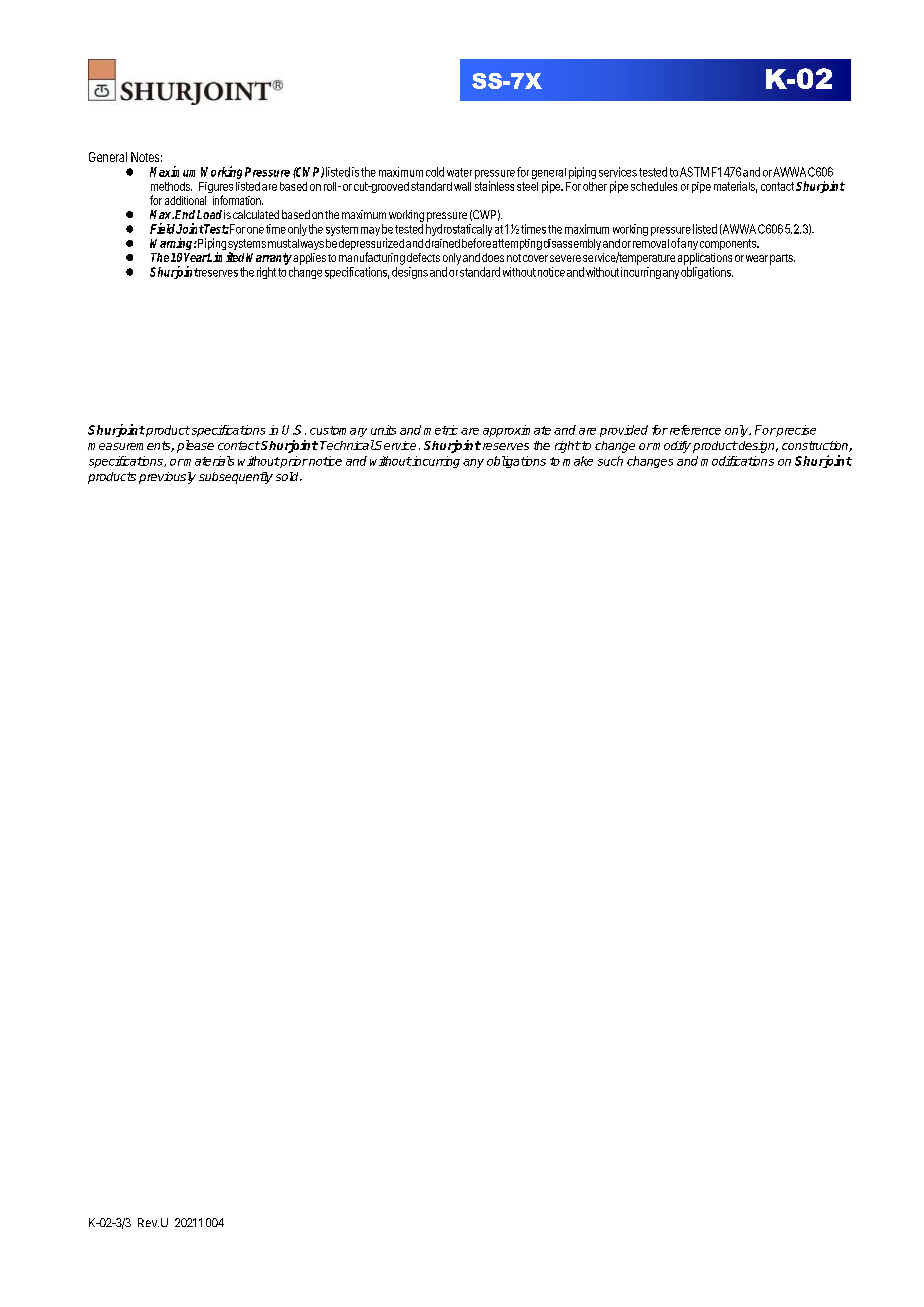 The image size is (924, 1307). Describe the element at coordinates (705, 259) in the document. I see `applications` at that location.
